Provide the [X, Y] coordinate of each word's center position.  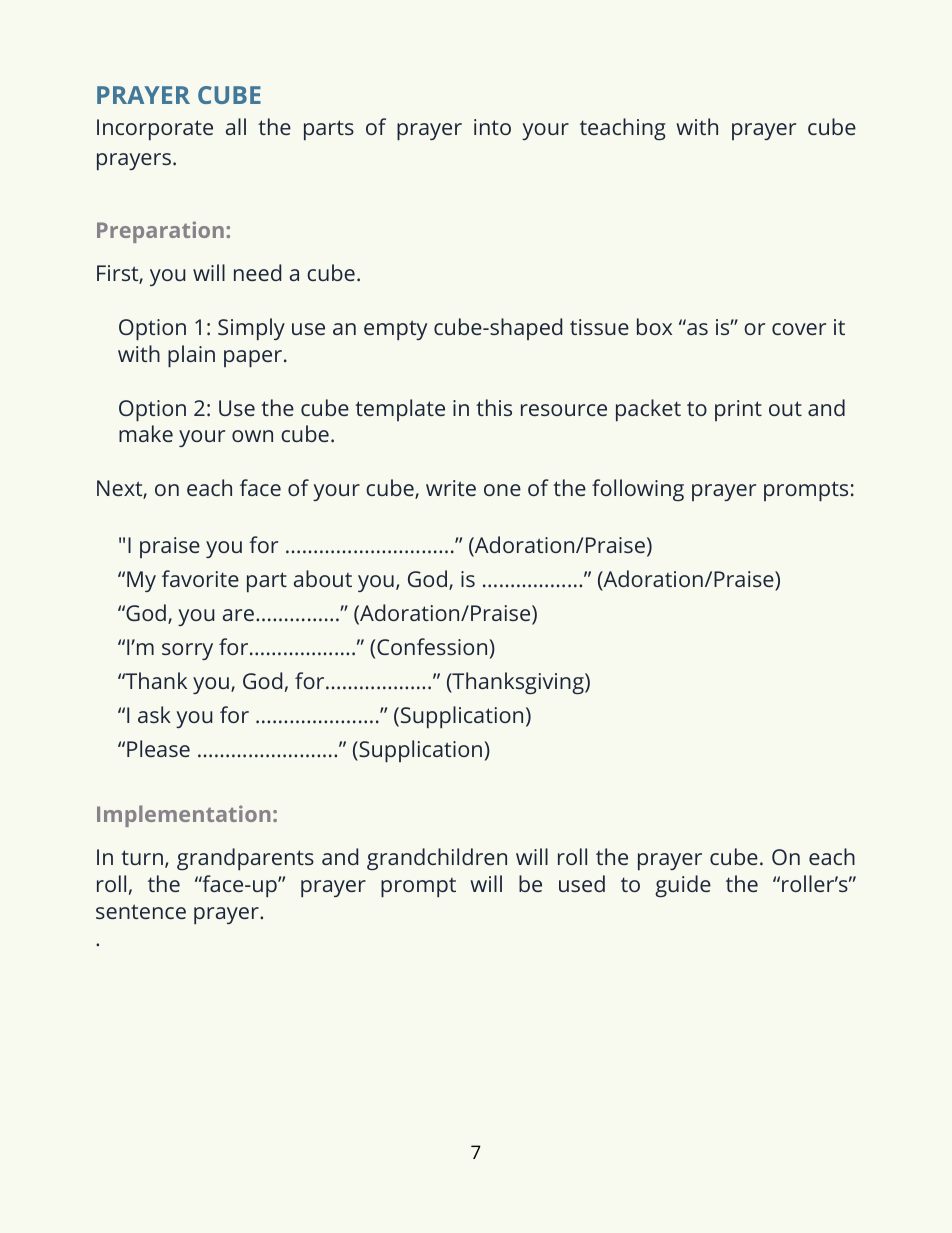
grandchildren [437, 859]
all [236, 126]
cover [799, 329]
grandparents [245, 859]
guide [683, 886]
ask [154, 714]
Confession [433, 646]
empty [395, 330]
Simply [251, 329]
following [638, 490]
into [492, 127]
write [451, 488]
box [654, 326]
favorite [200, 578]
